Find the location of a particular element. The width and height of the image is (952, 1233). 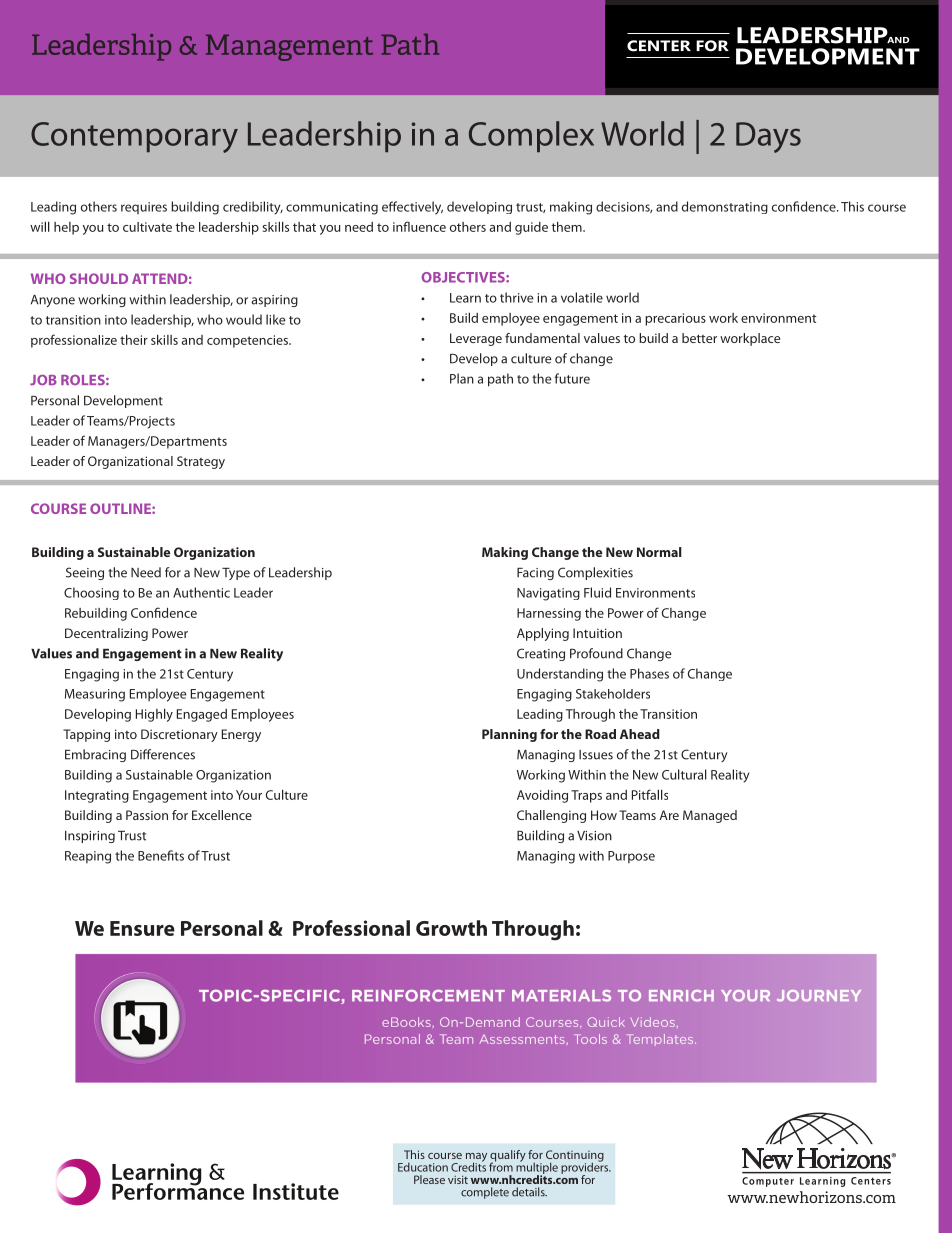

providers is located at coordinates (586, 1168).
